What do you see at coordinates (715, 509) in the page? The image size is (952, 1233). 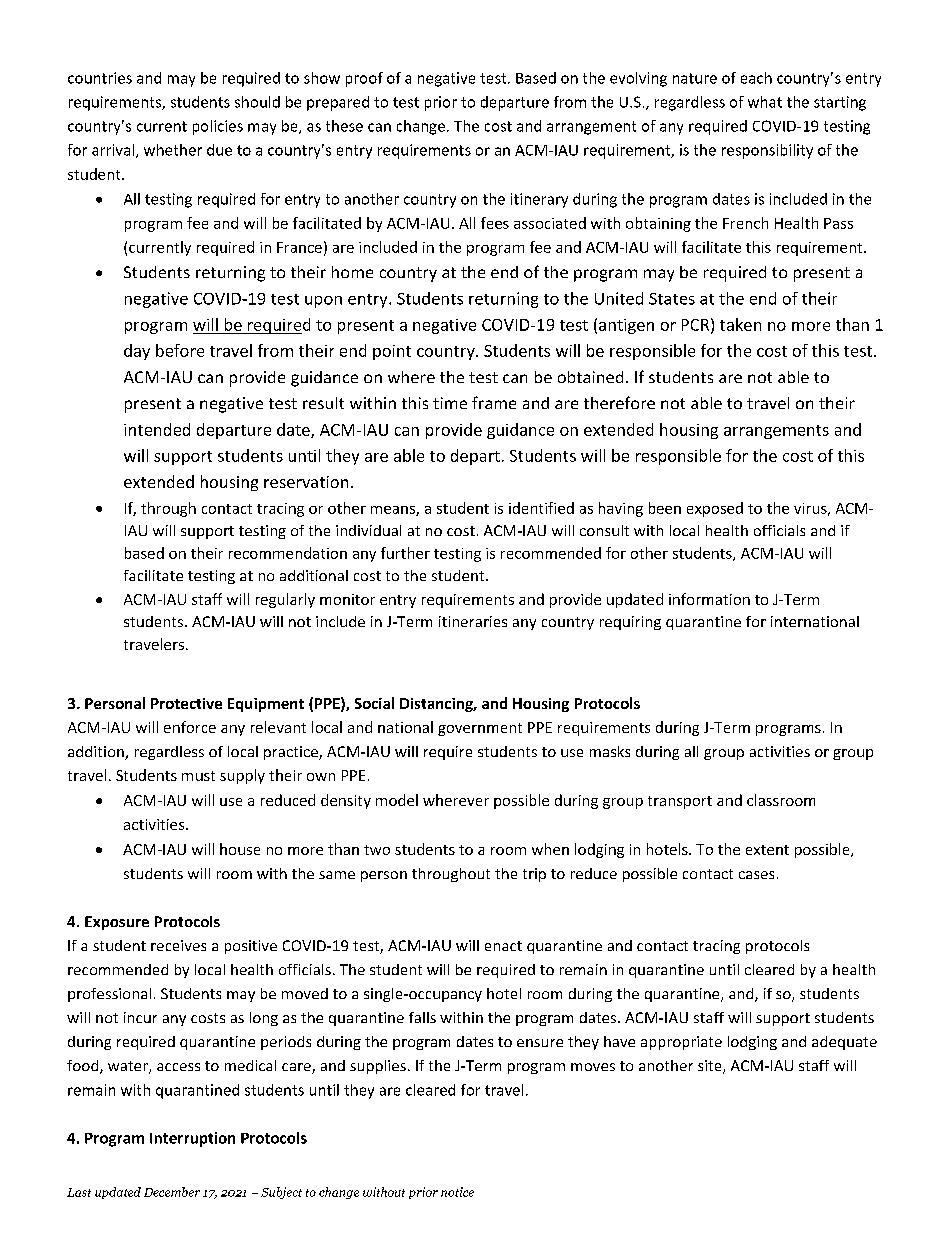 I see `exposed` at bounding box center [715, 509].
